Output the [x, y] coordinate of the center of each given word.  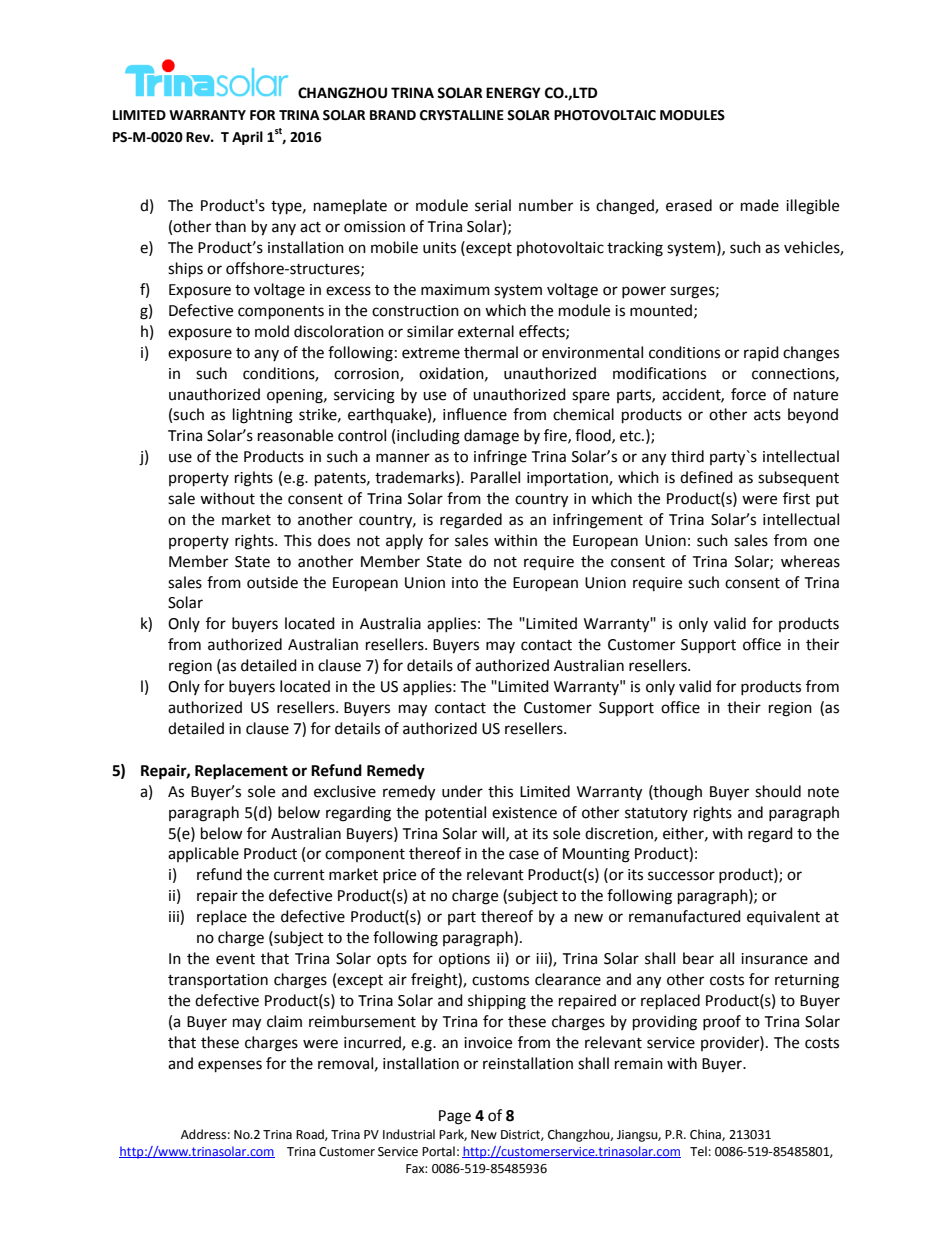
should [778, 791]
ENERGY [513, 93]
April [247, 138]
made [760, 205]
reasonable [295, 435]
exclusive [345, 791]
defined [706, 477]
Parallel [495, 477]
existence [524, 813]
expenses [230, 1066]
